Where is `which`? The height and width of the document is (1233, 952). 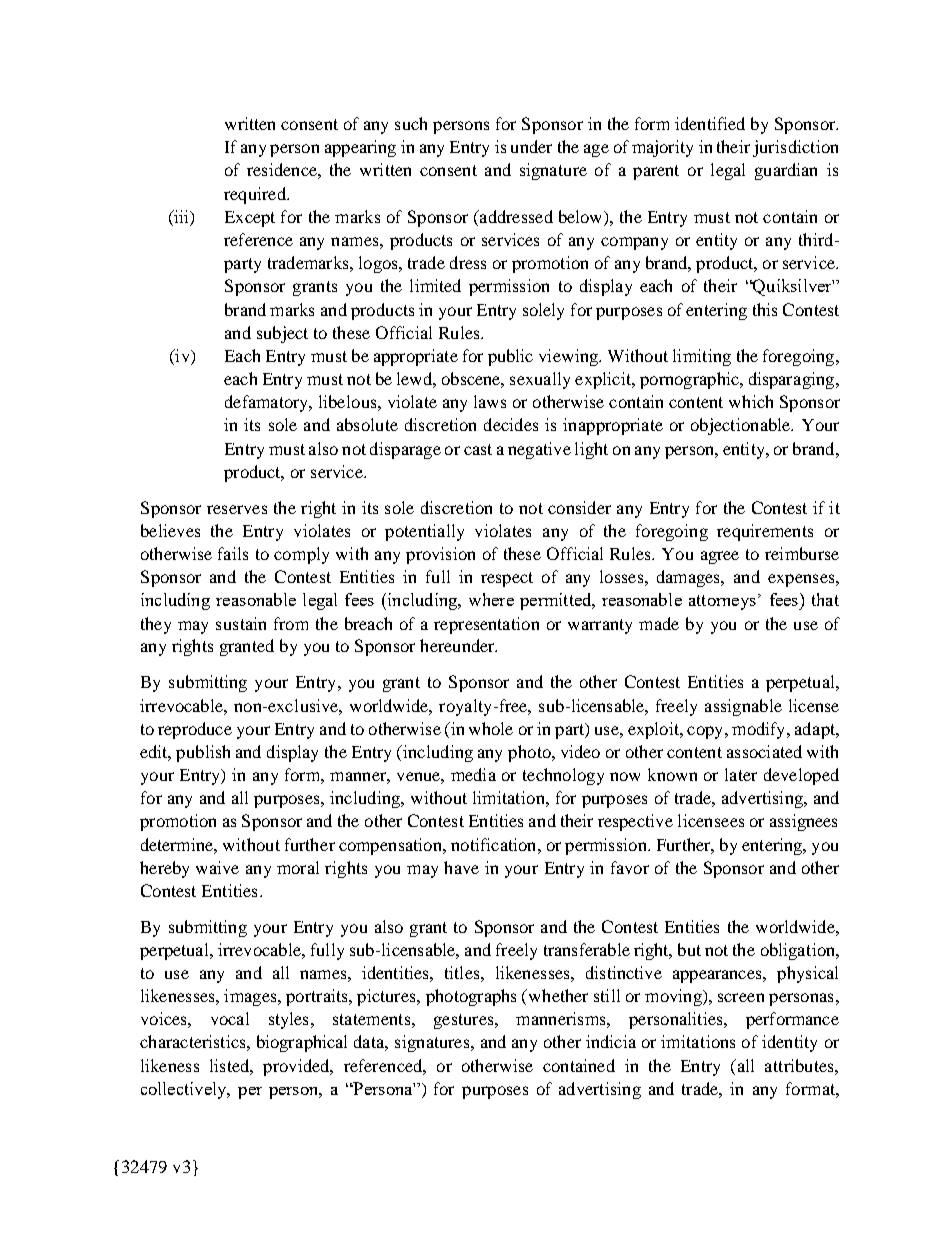
which is located at coordinates (751, 401).
